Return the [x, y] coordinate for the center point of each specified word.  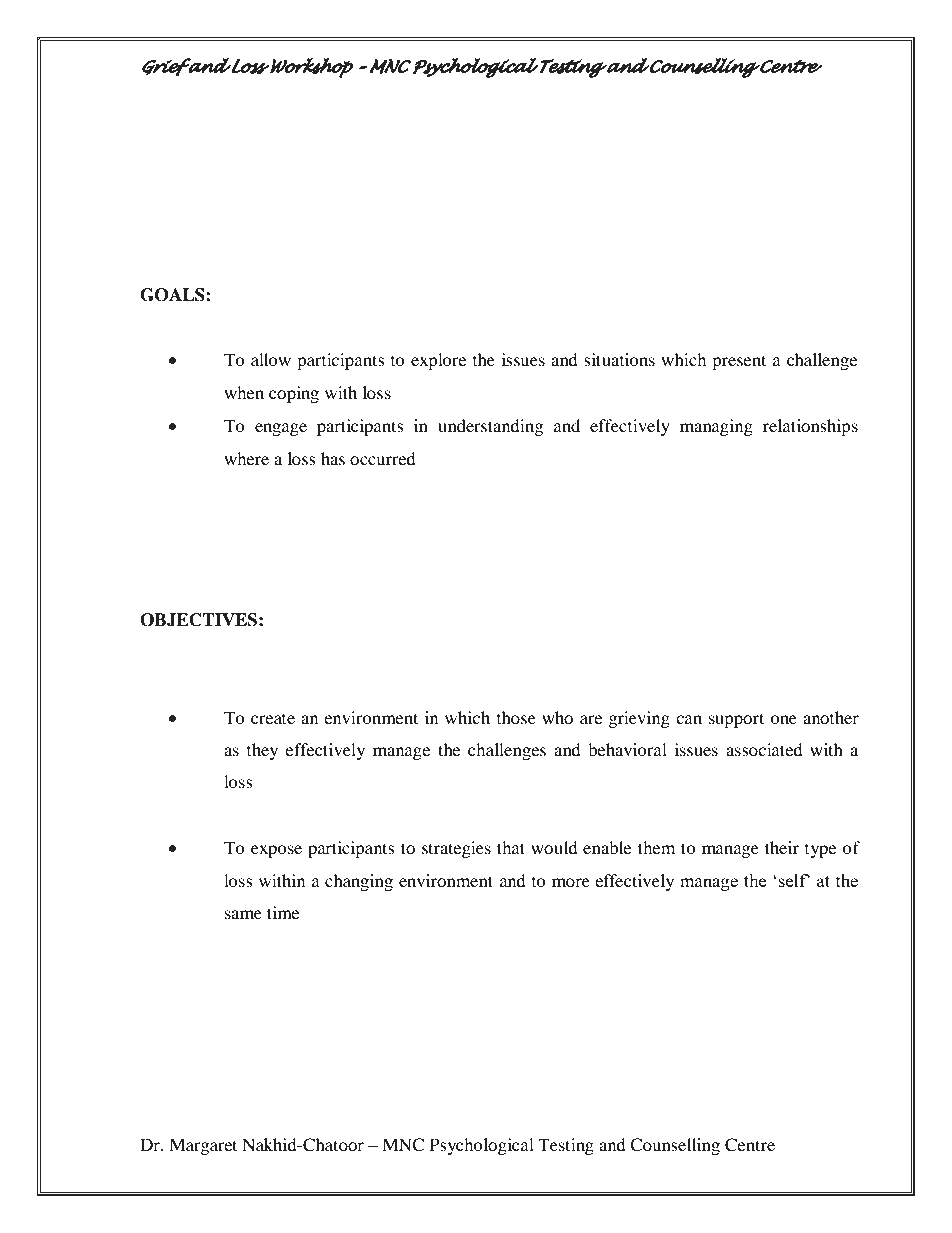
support [736, 720]
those [516, 717]
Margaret [203, 1146]
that [511, 847]
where [246, 458]
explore [438, 361]
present [739, 362]
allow [271, 359]
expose [276, 851]
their [782, 847]
